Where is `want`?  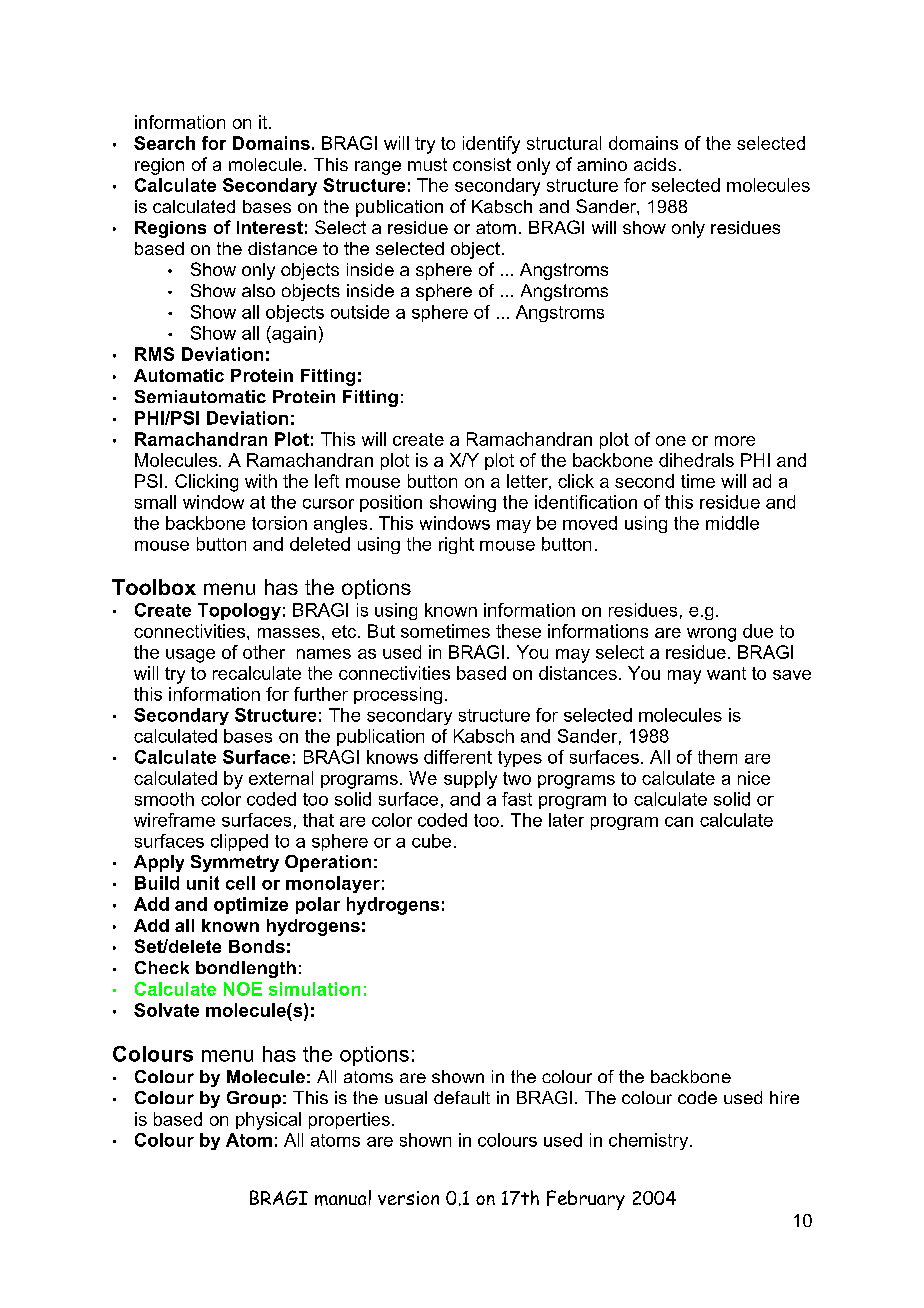 want is located at coordinates (726, 673).
